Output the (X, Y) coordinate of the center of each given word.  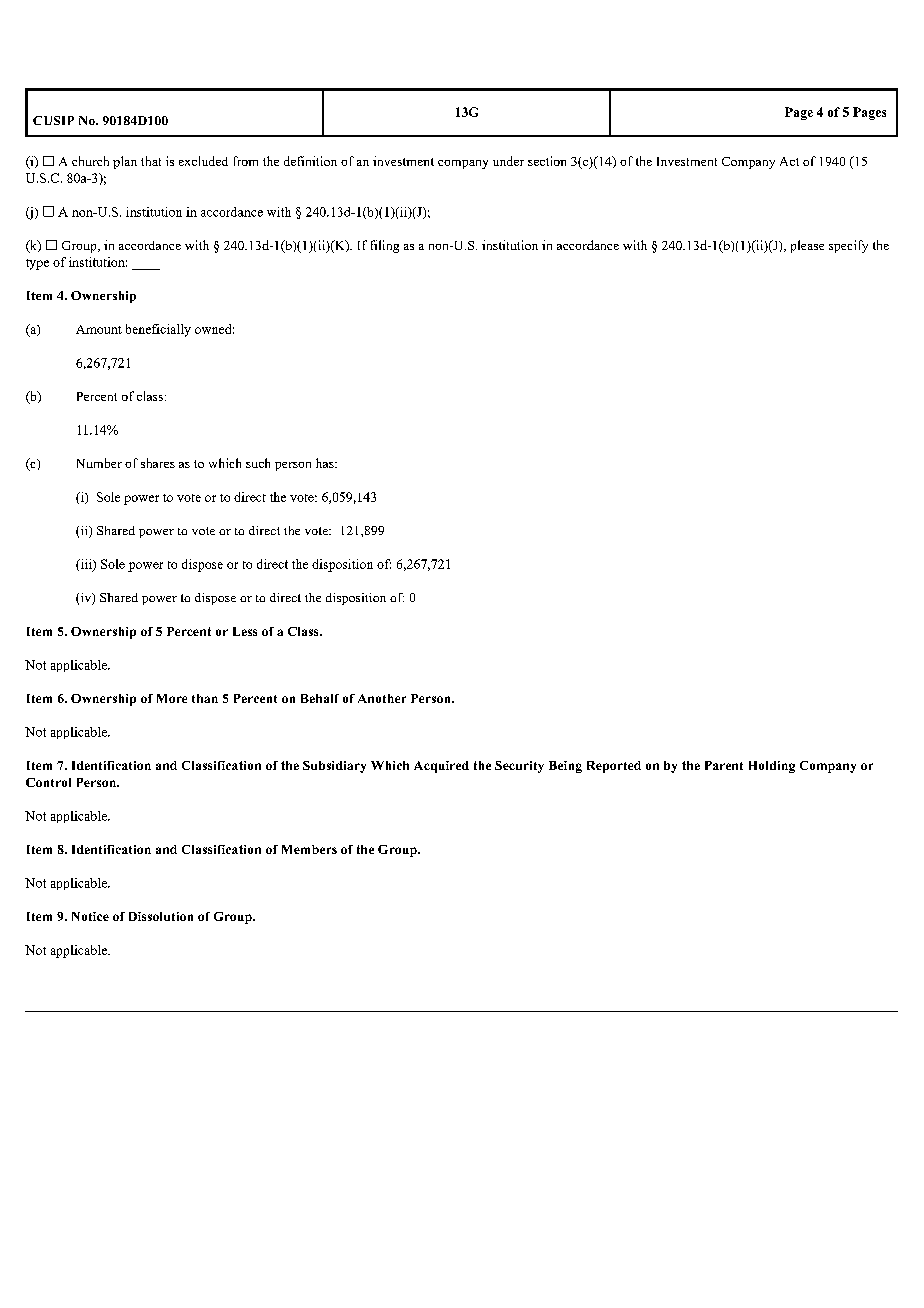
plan (125, 162)
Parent (724, 765)
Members (309, 849)
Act (789, 161)
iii (86, 565)
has (326, 463)
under (508, 161)
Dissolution (161, 916)
